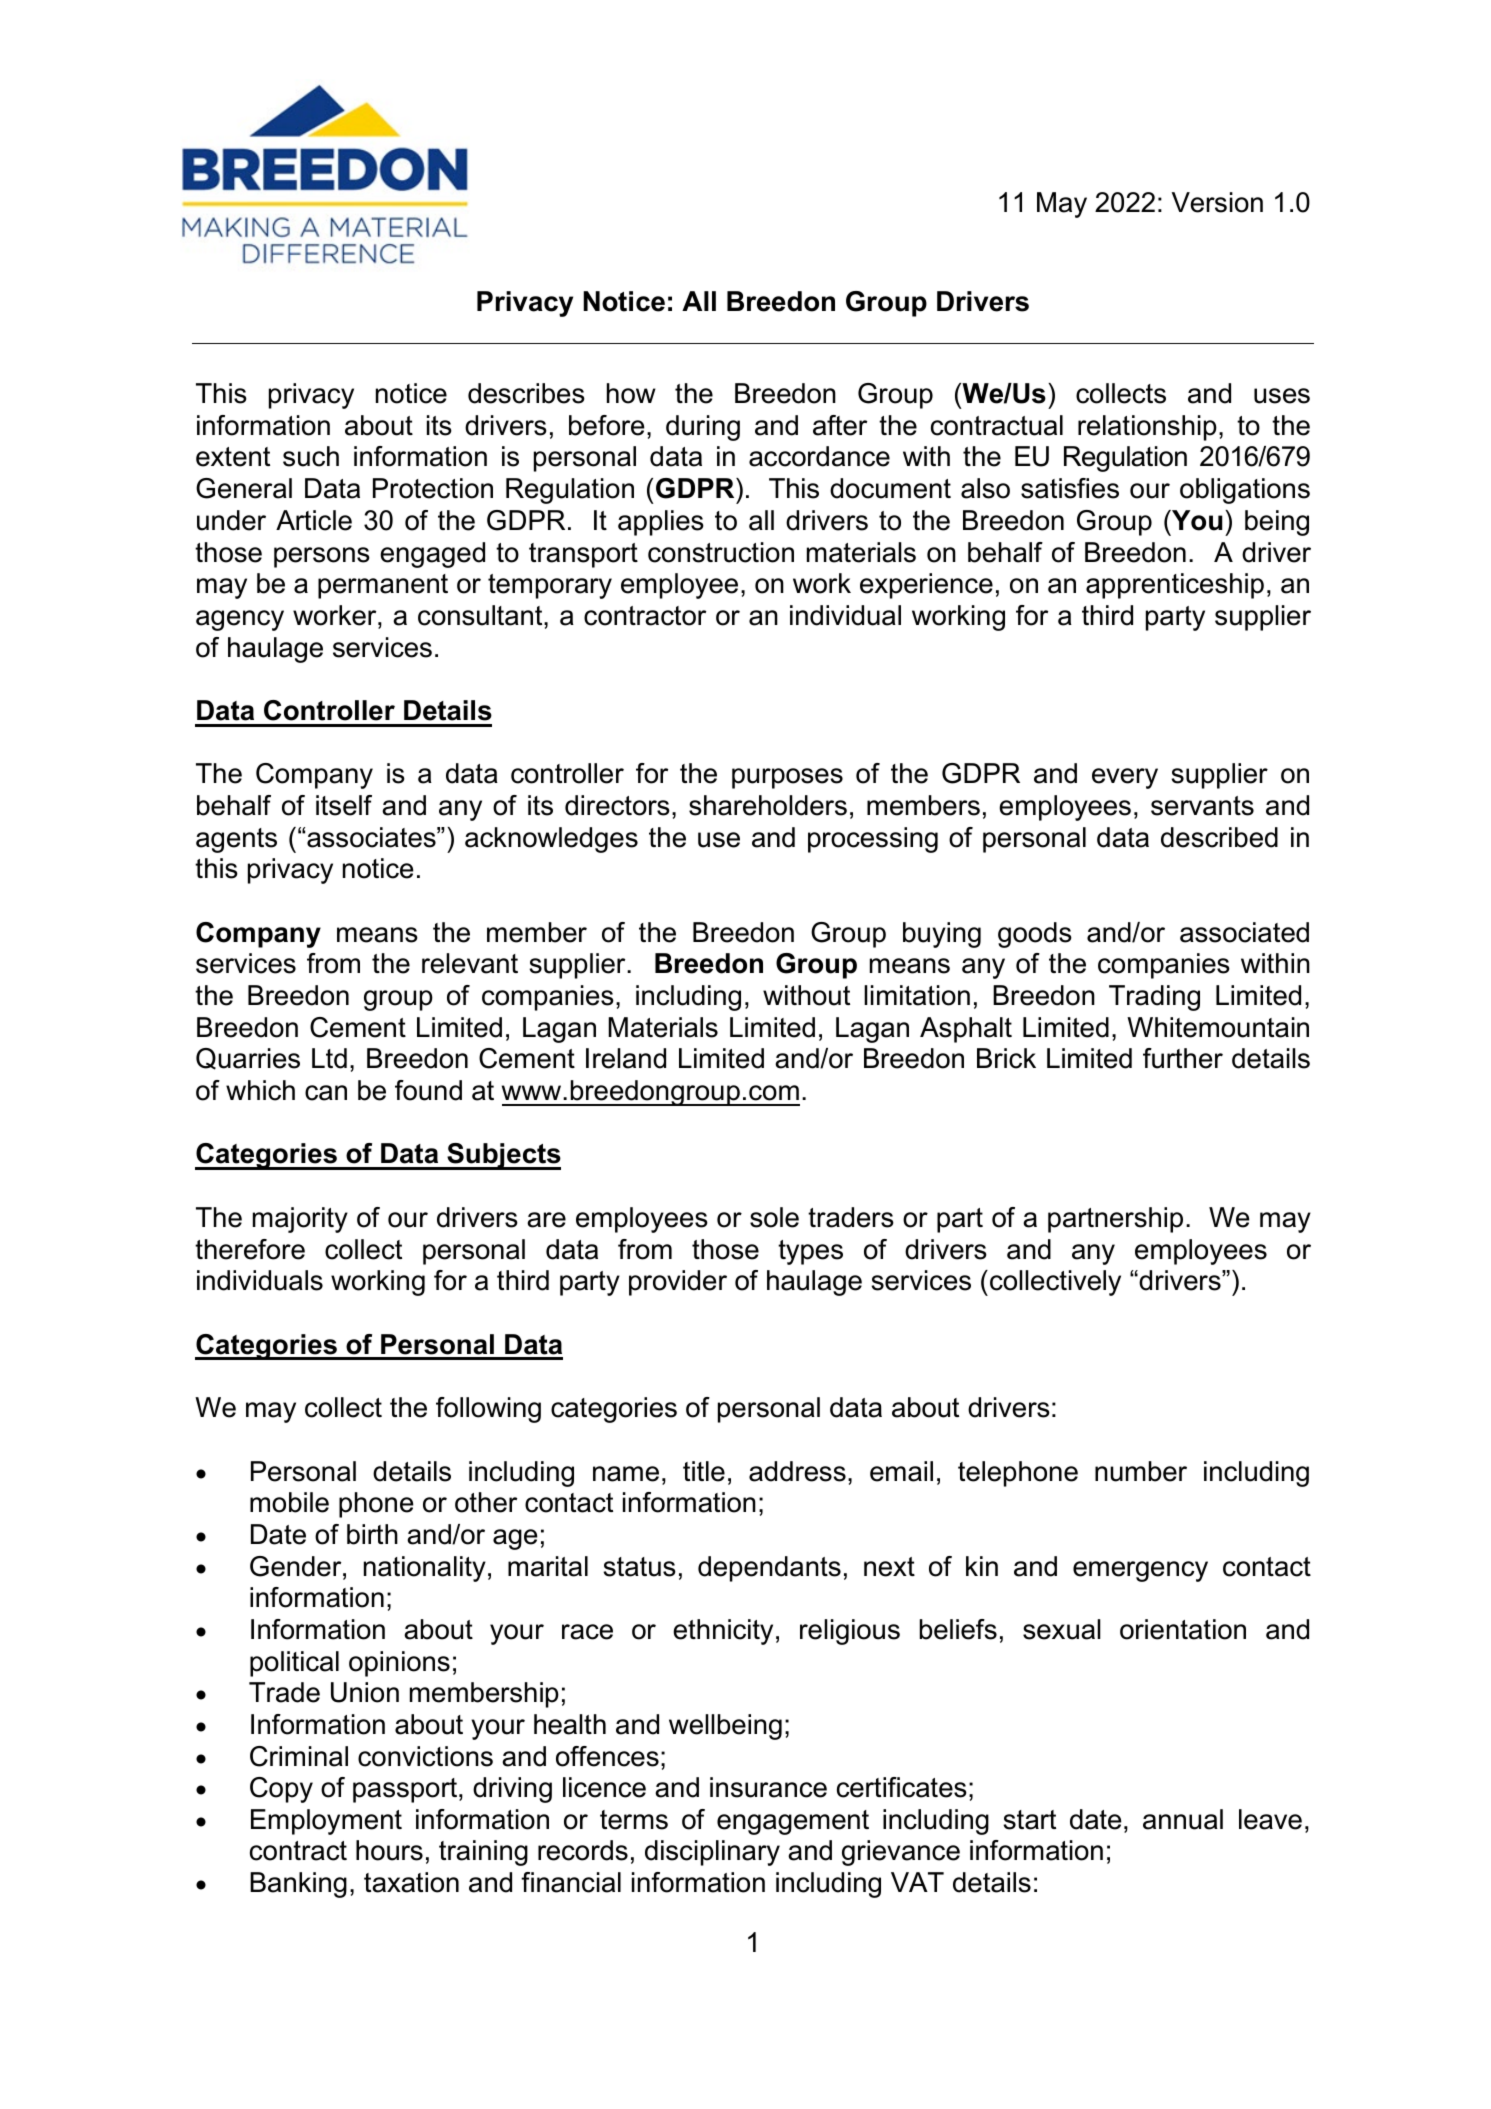 The width and height of the document is (1491, 2109). Describe the element at coordinates (526, 393) in the document. I see `describes` at that location.
